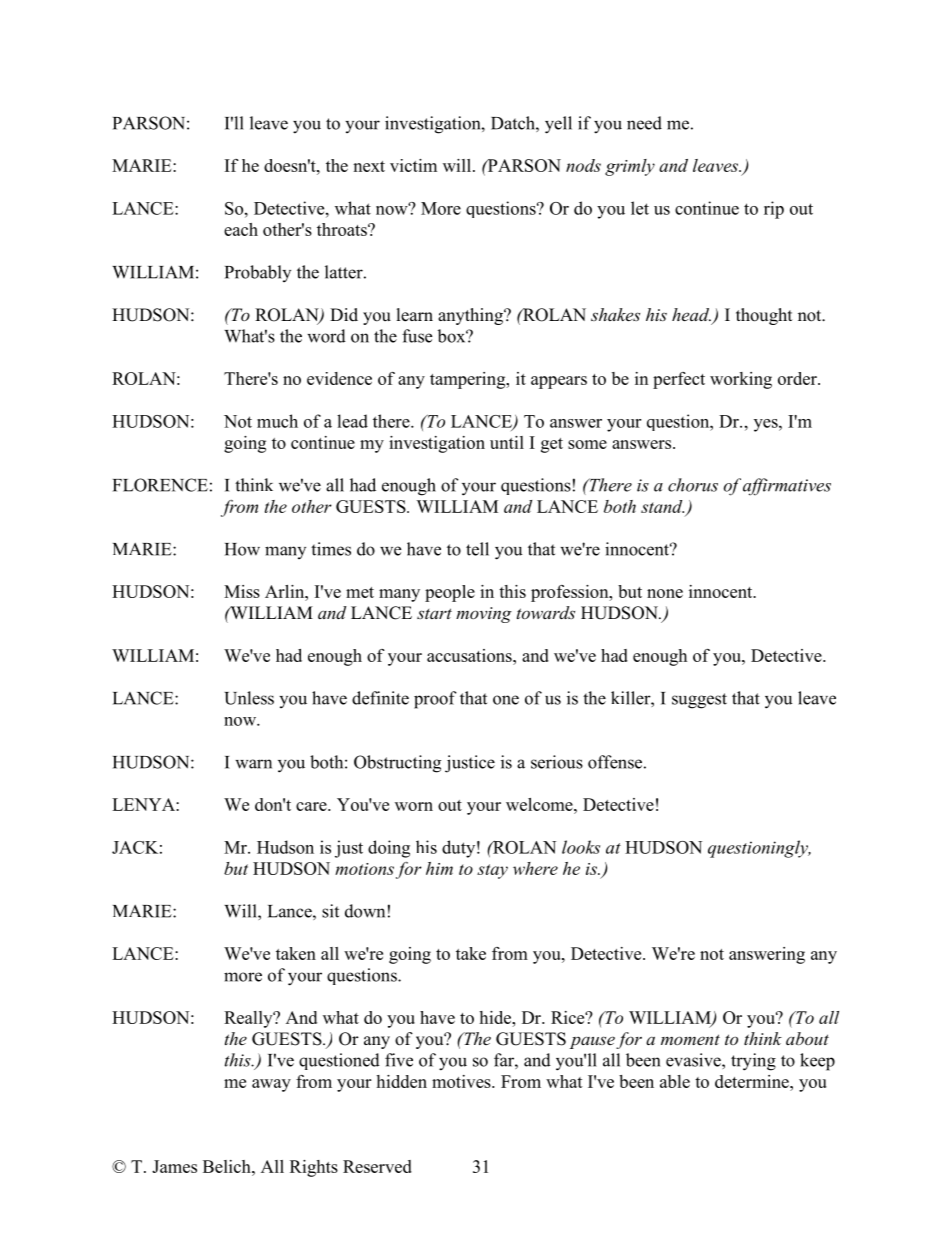 The width and height of the screenshot is (952, 1233). Describe the element at coordinates (413, 165) in the screenshot. I see `victim` at that location.
